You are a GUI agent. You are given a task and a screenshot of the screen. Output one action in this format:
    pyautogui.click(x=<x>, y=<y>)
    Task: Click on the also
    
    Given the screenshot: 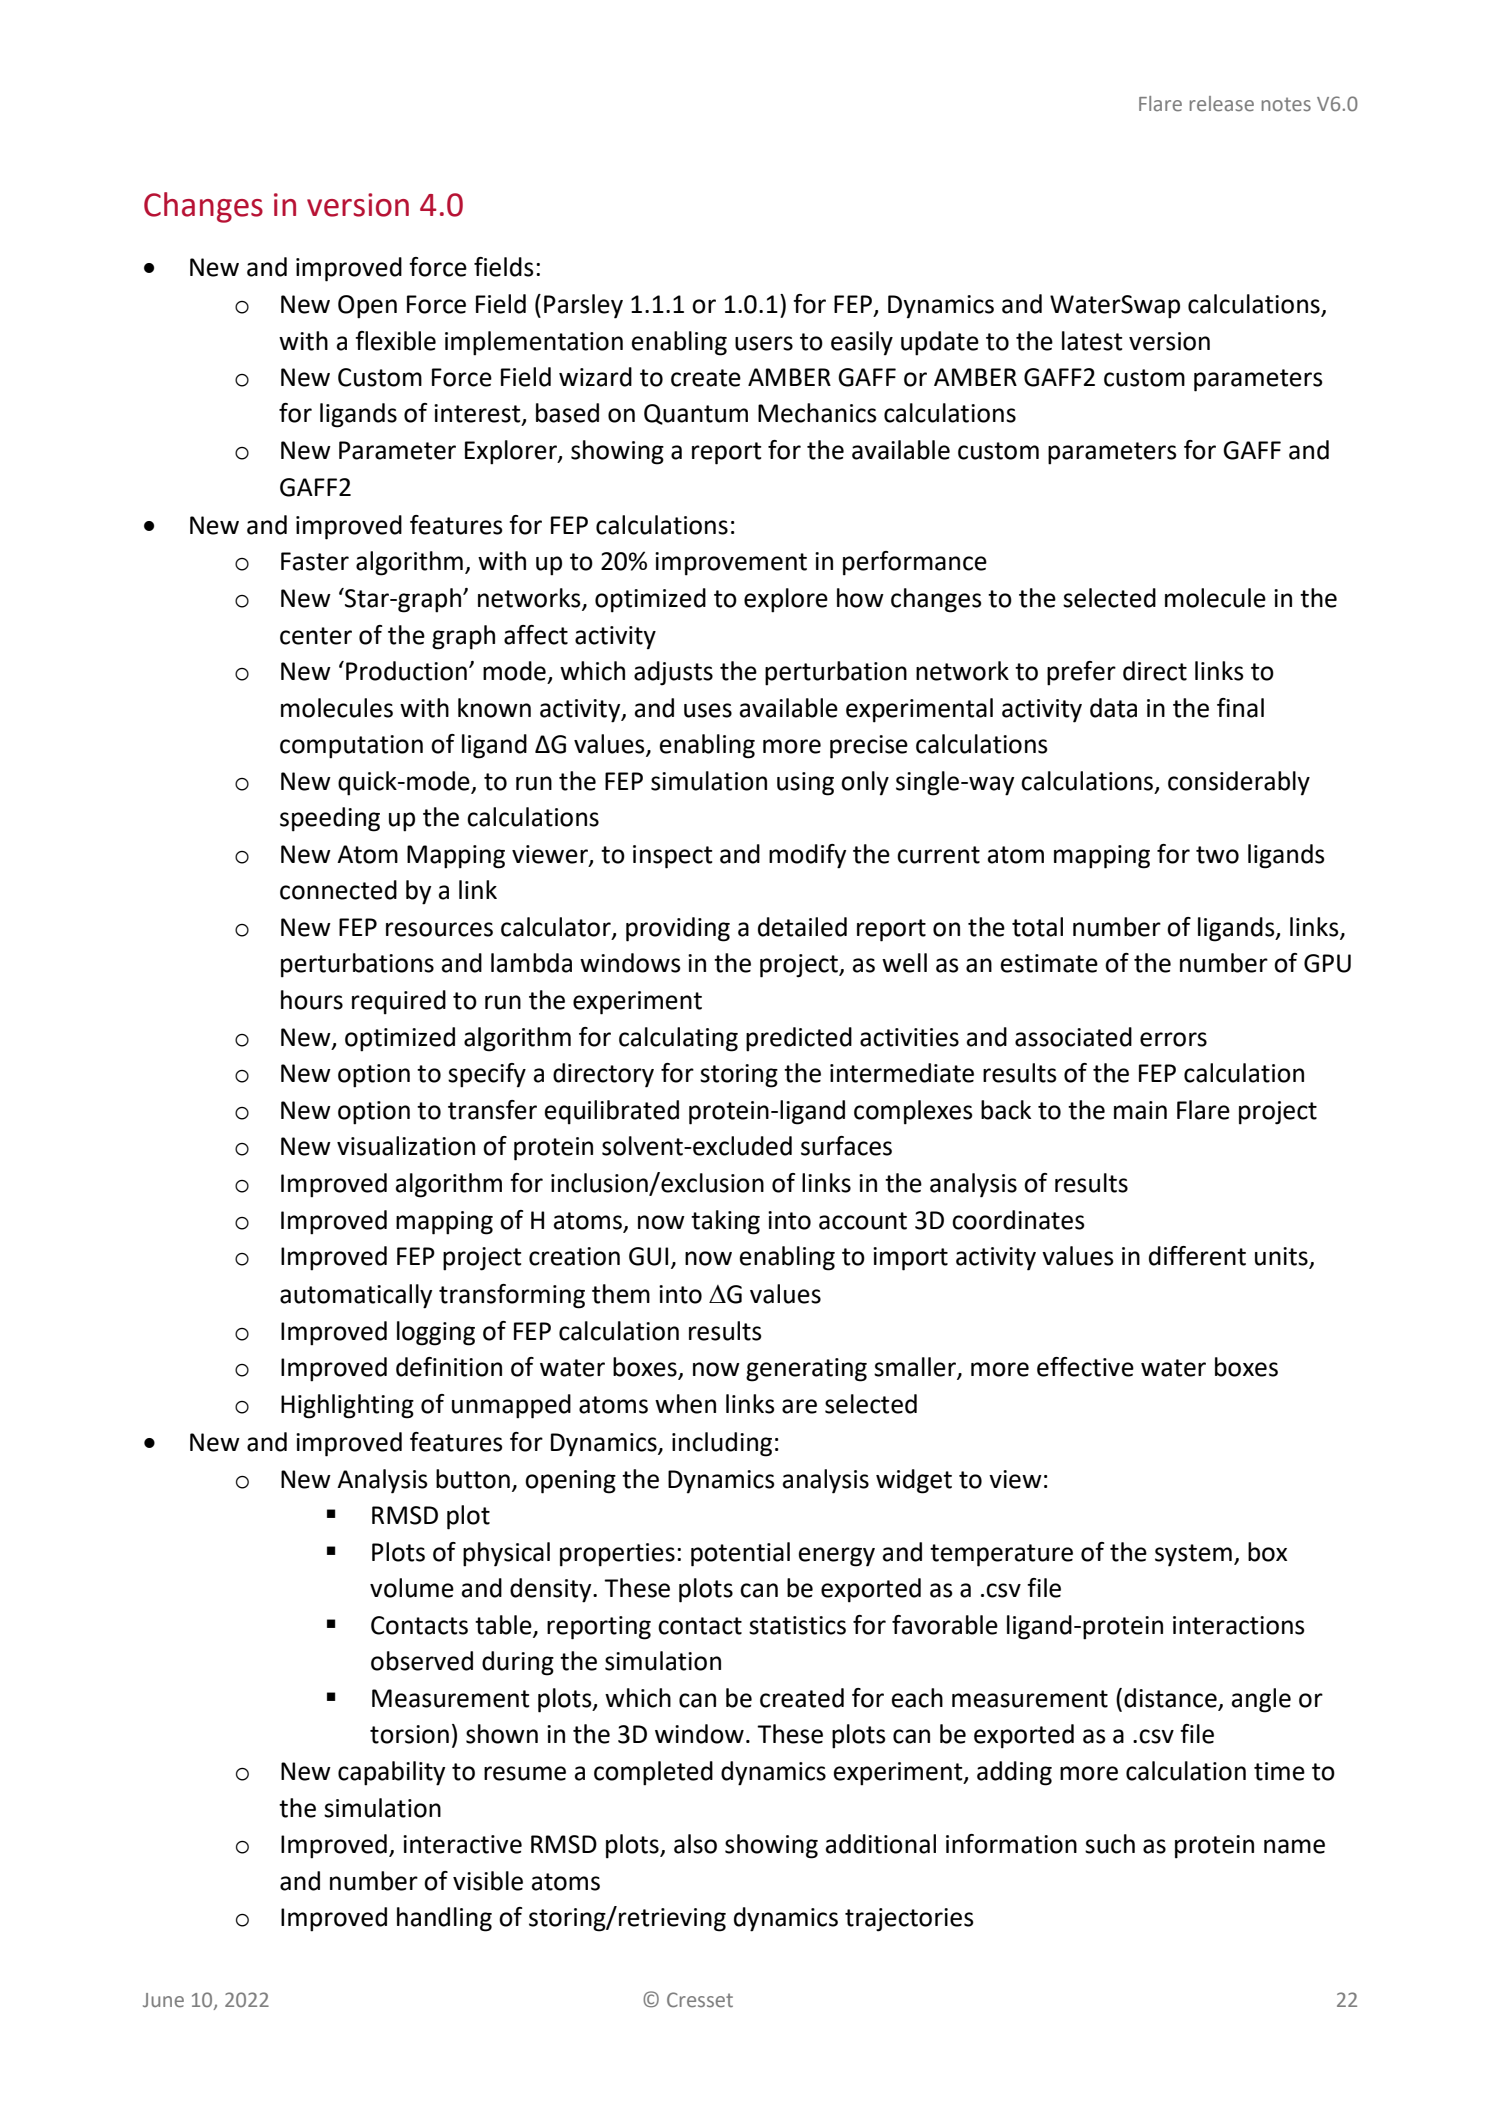 What is the action you would take?
    pyautogui.click(x=695, y=1844)
